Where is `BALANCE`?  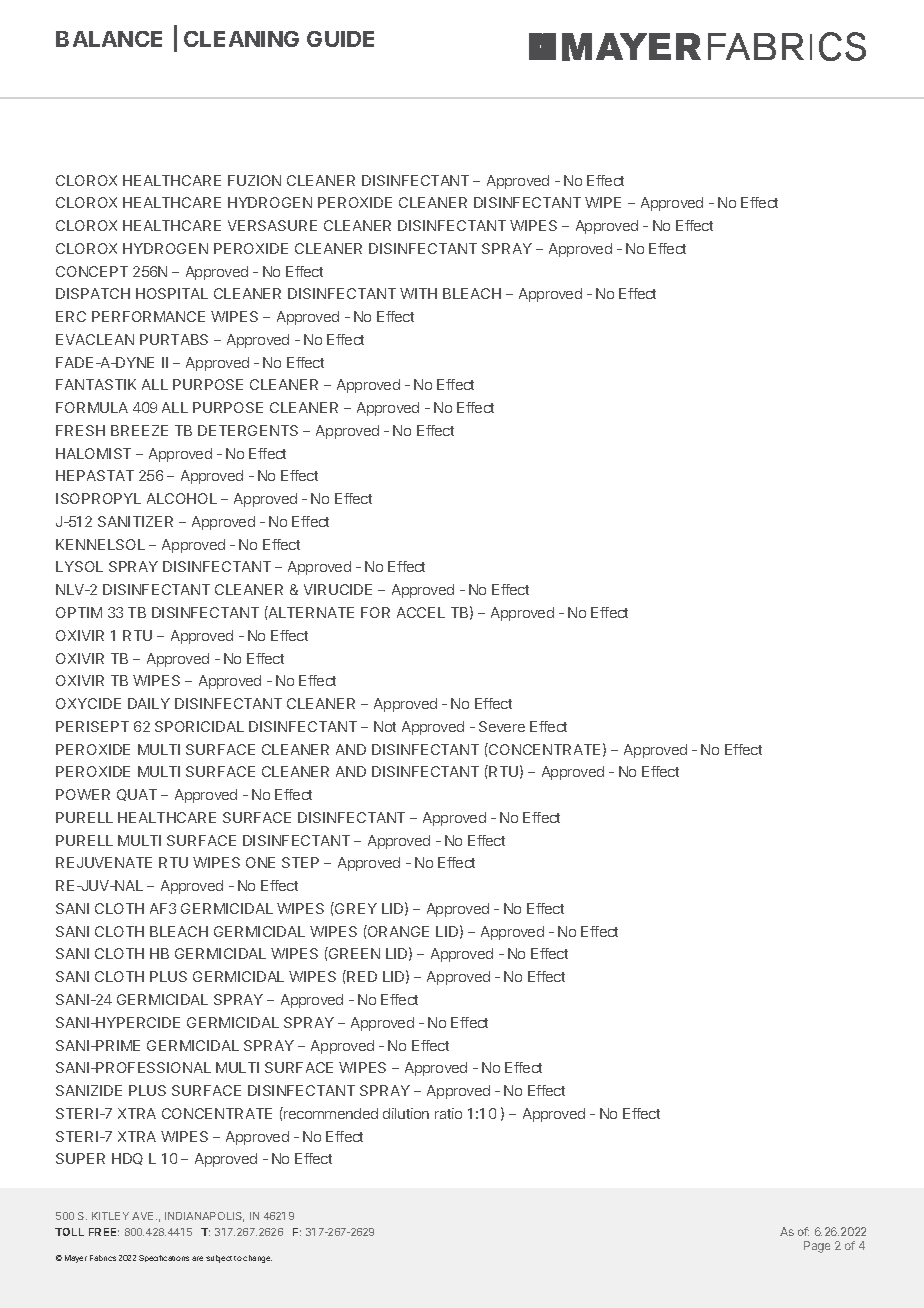 BALANCE is located at coordinates (109, 39).
